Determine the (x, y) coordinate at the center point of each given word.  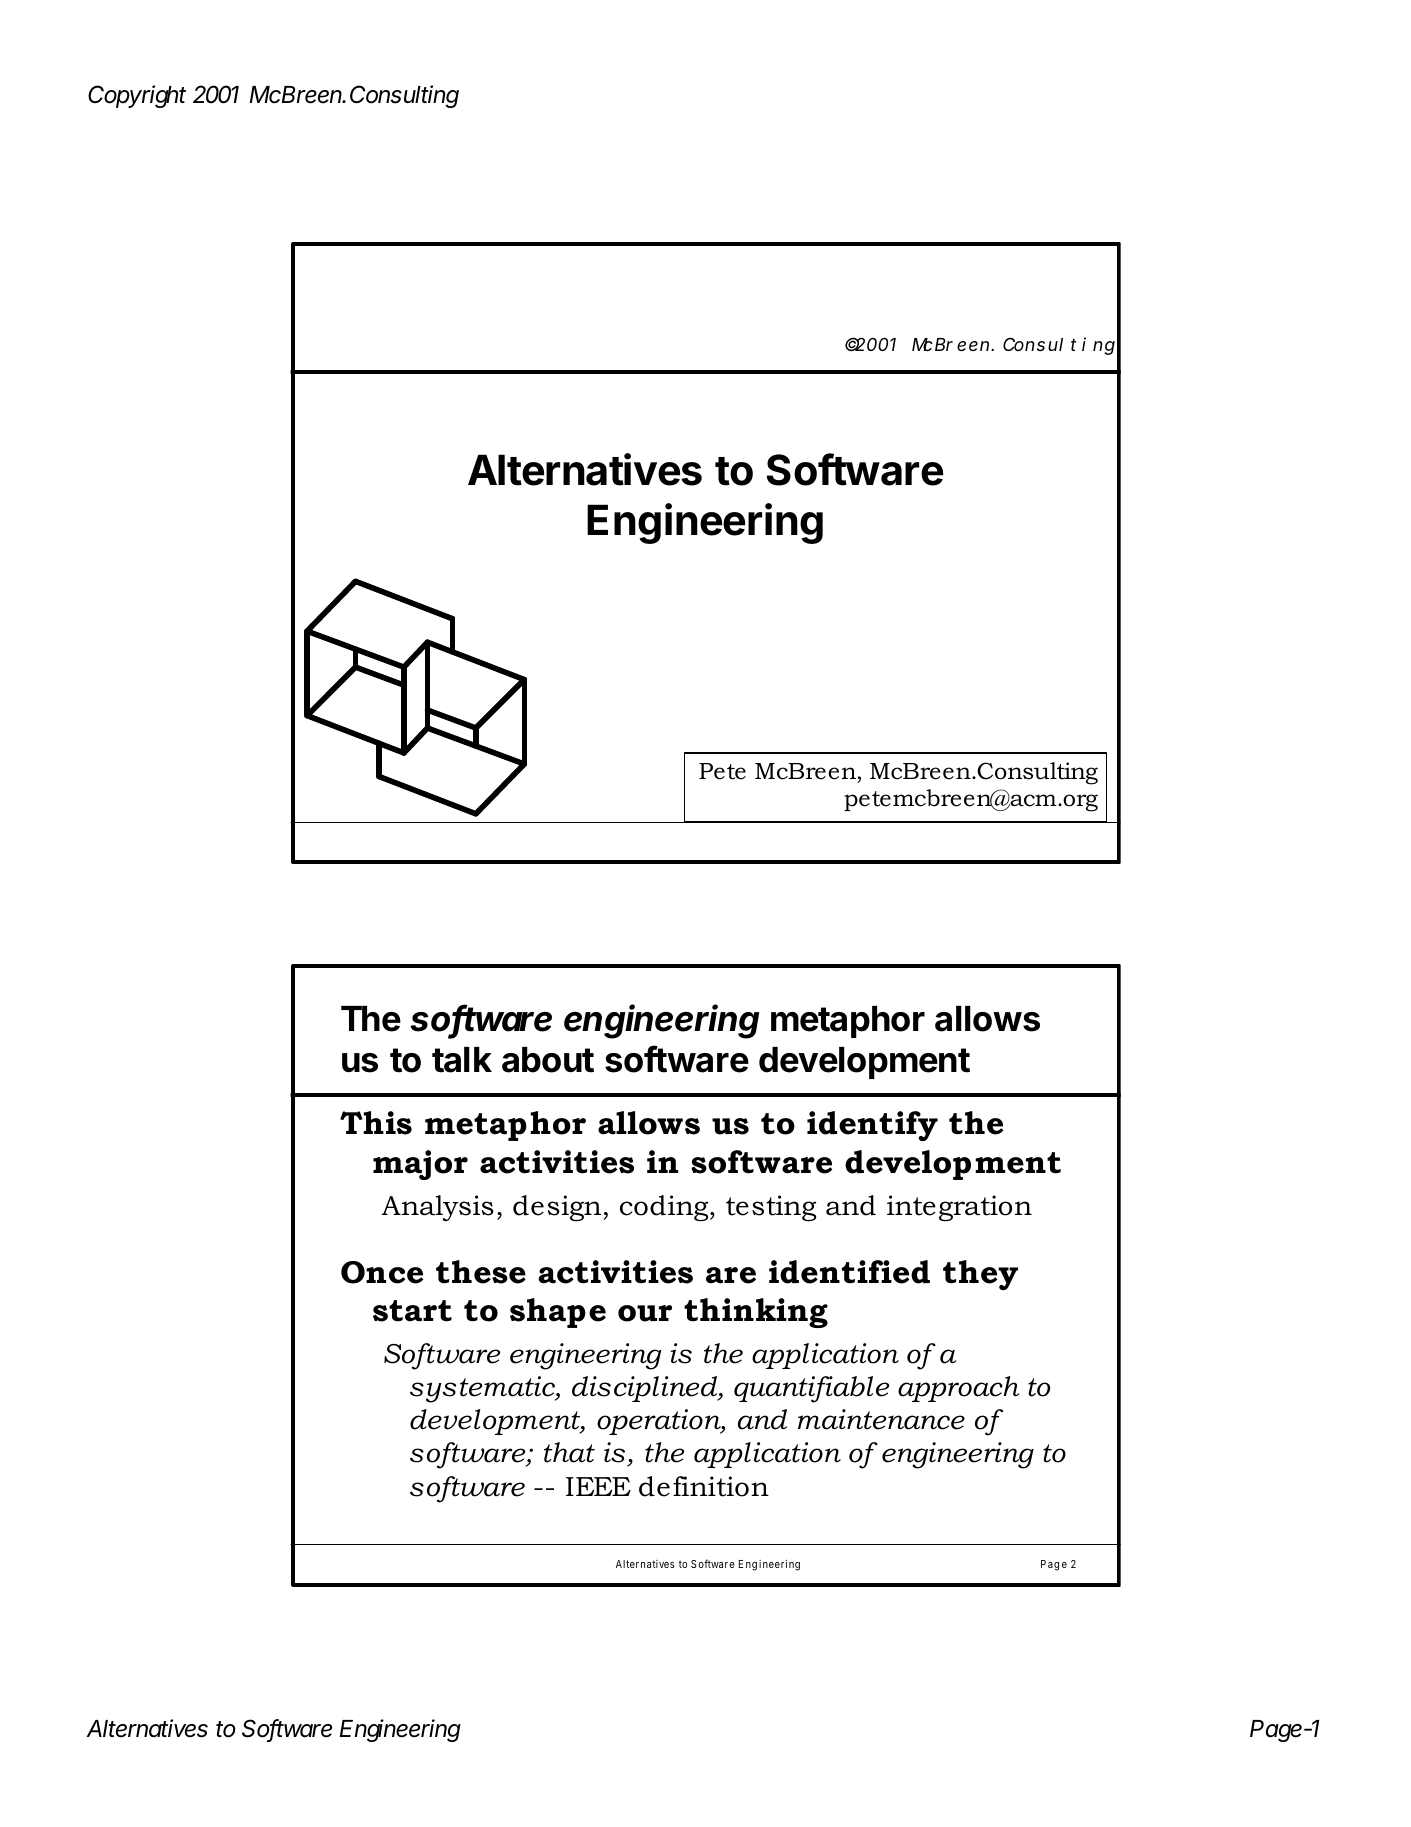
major (420, 1165)
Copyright (137, 96)
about (548, 1060)
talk (462, 1060)
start (412, 1311)
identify (872, 1126)
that (569, 1452)
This (376, 1123)
